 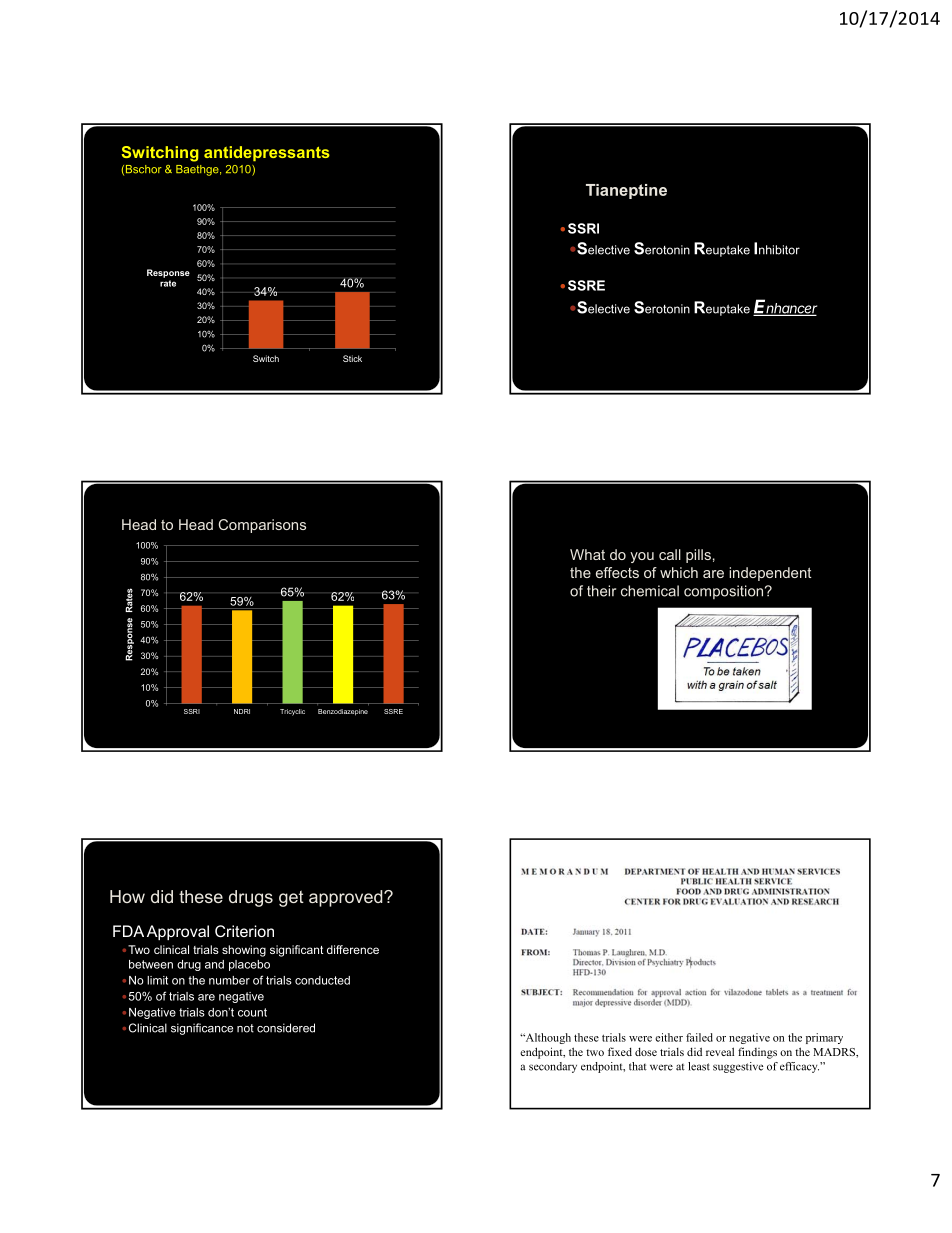 I want to click on pills, so click(x=698, y=556).
